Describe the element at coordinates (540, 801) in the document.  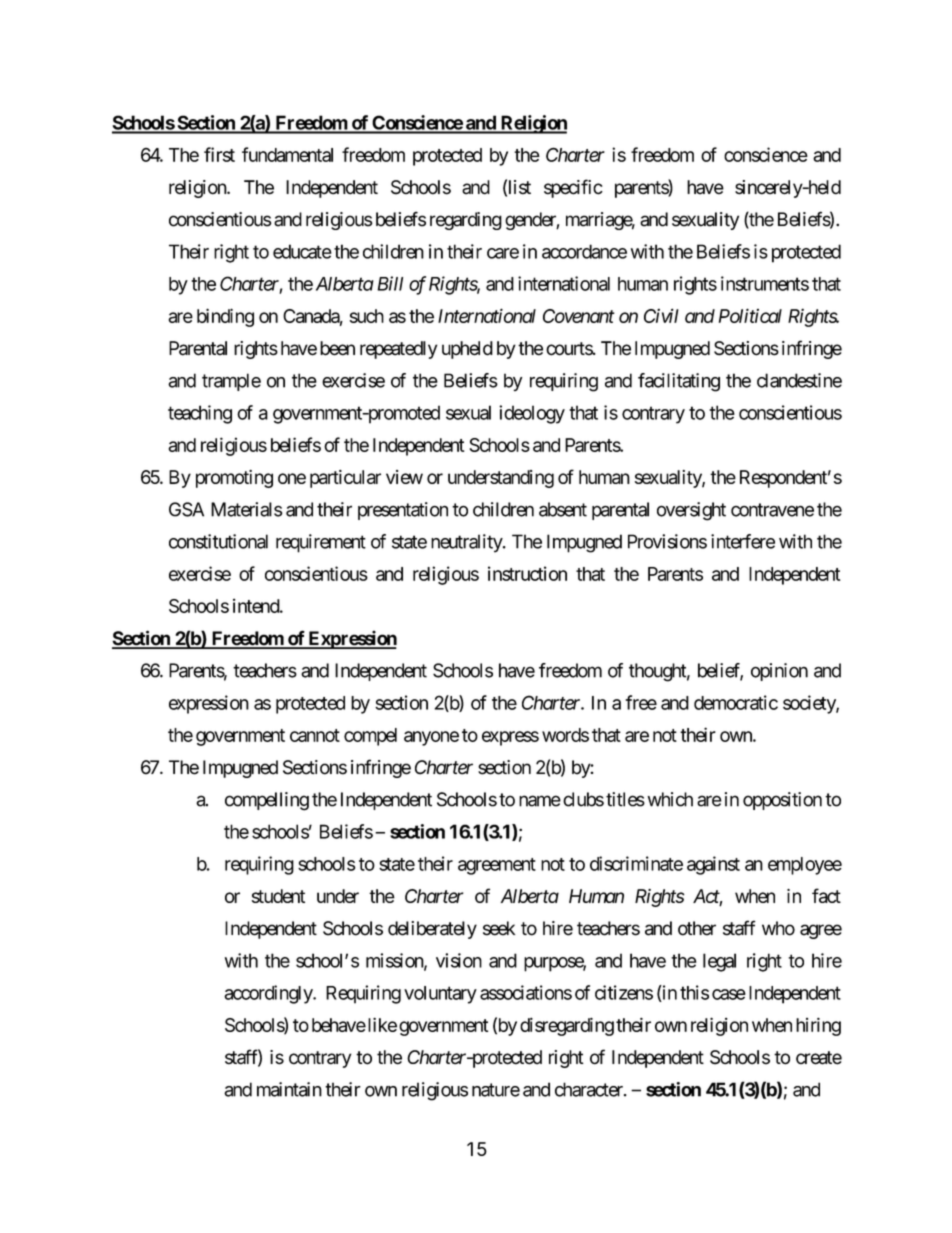
I see `name` at that location.
